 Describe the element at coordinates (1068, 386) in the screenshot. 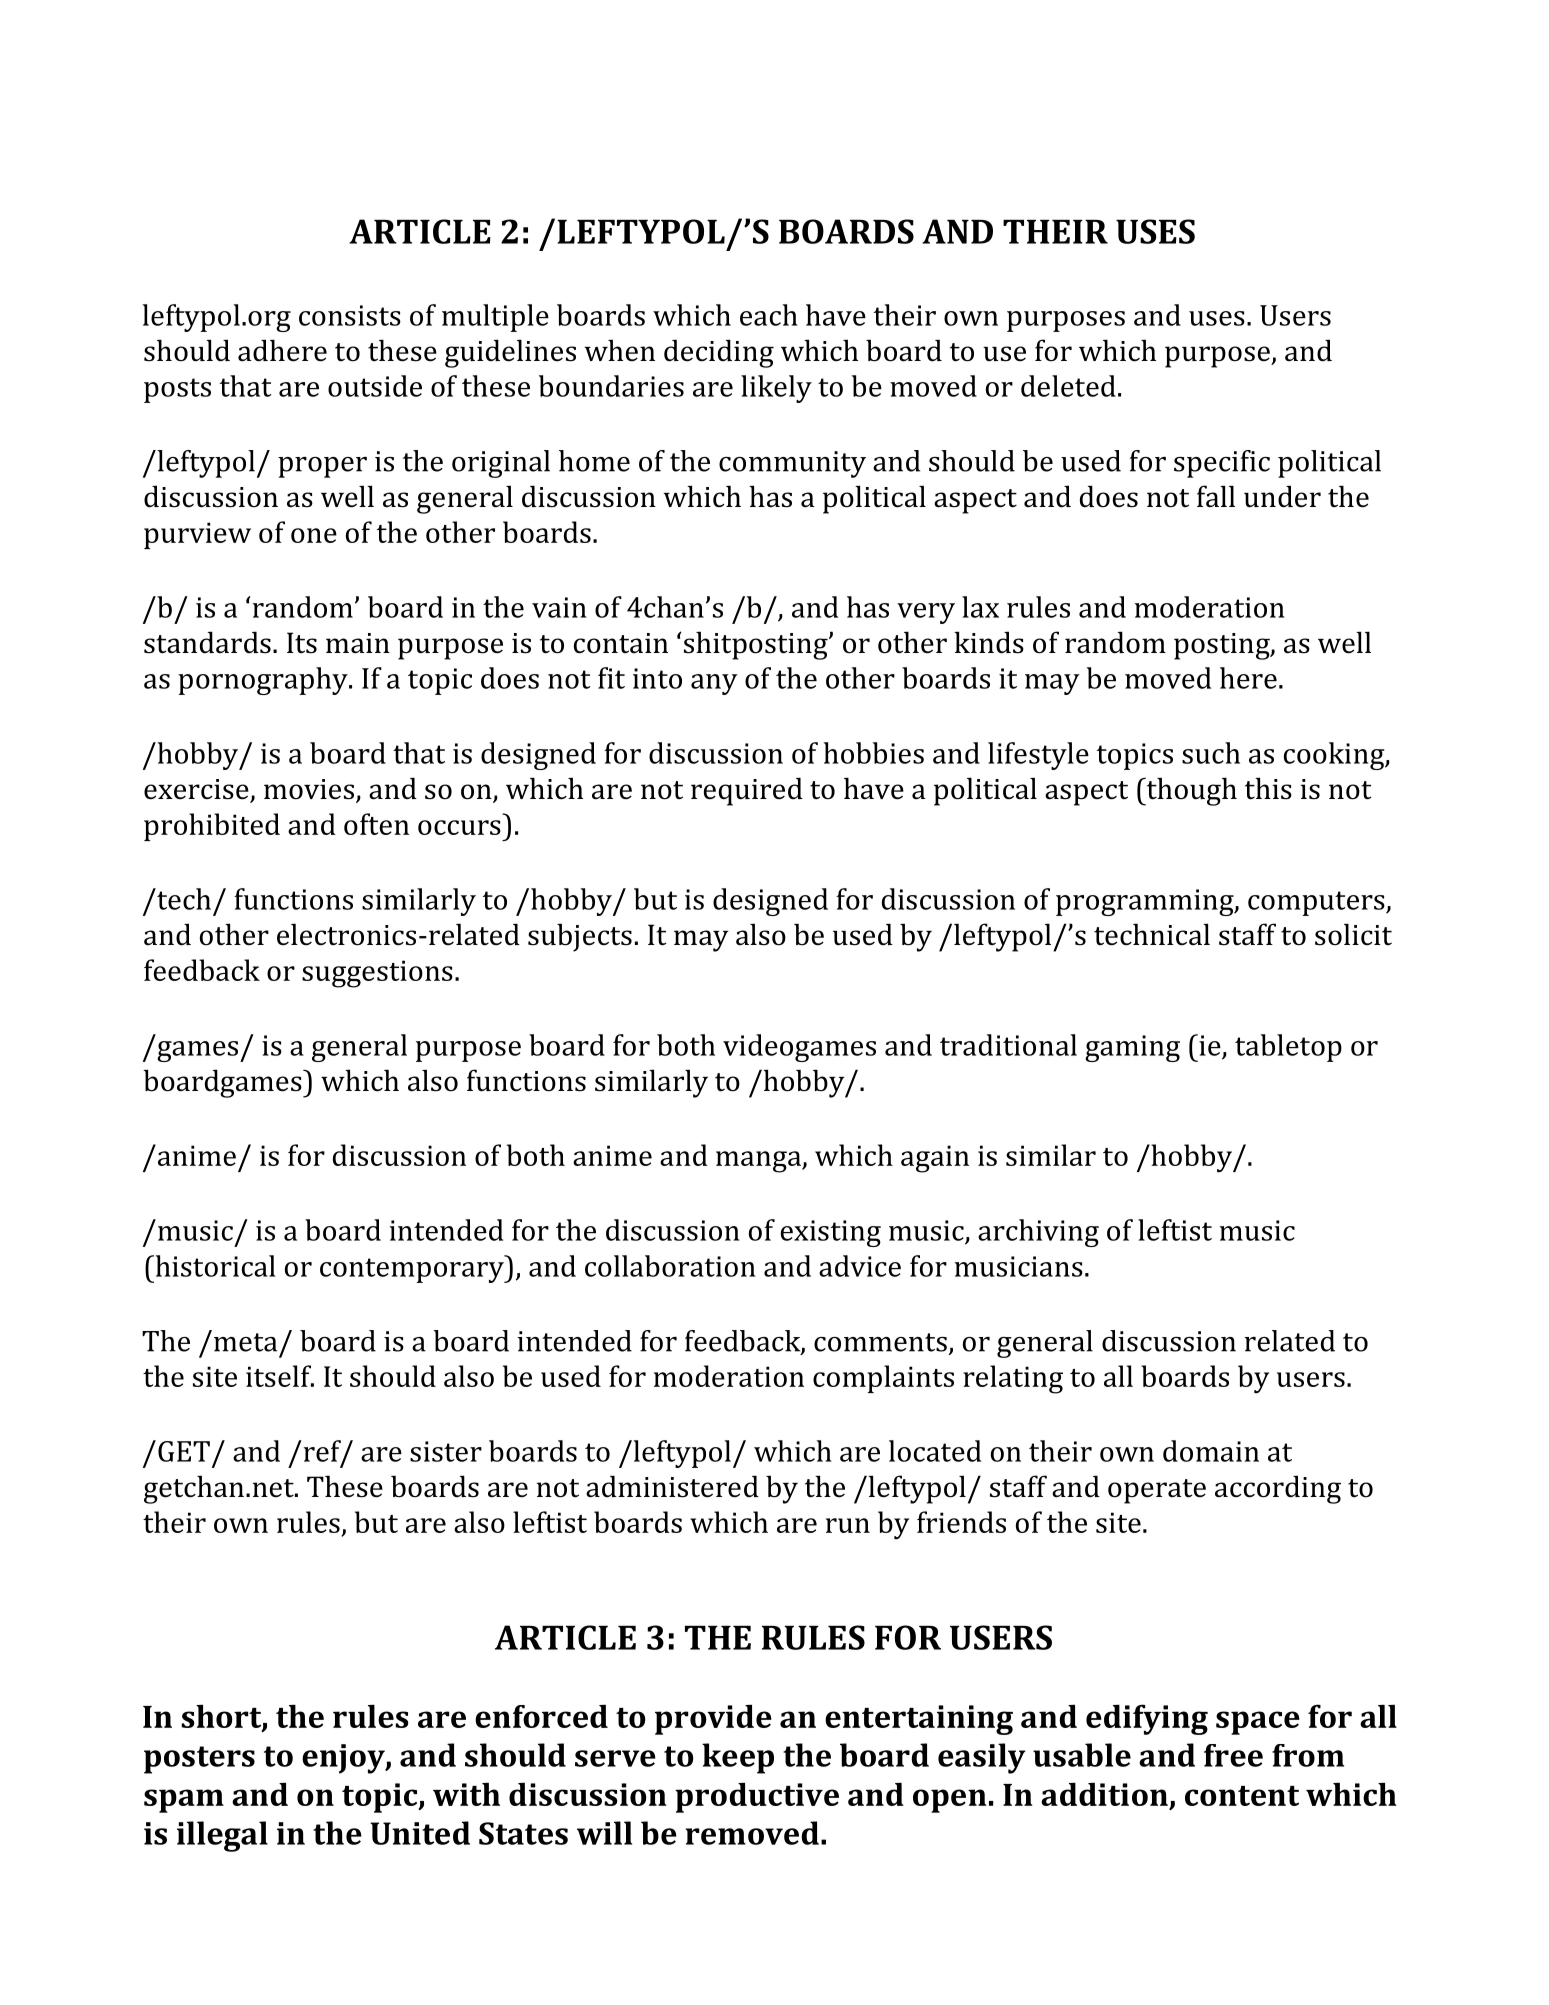

I see `deleted` at that location.
